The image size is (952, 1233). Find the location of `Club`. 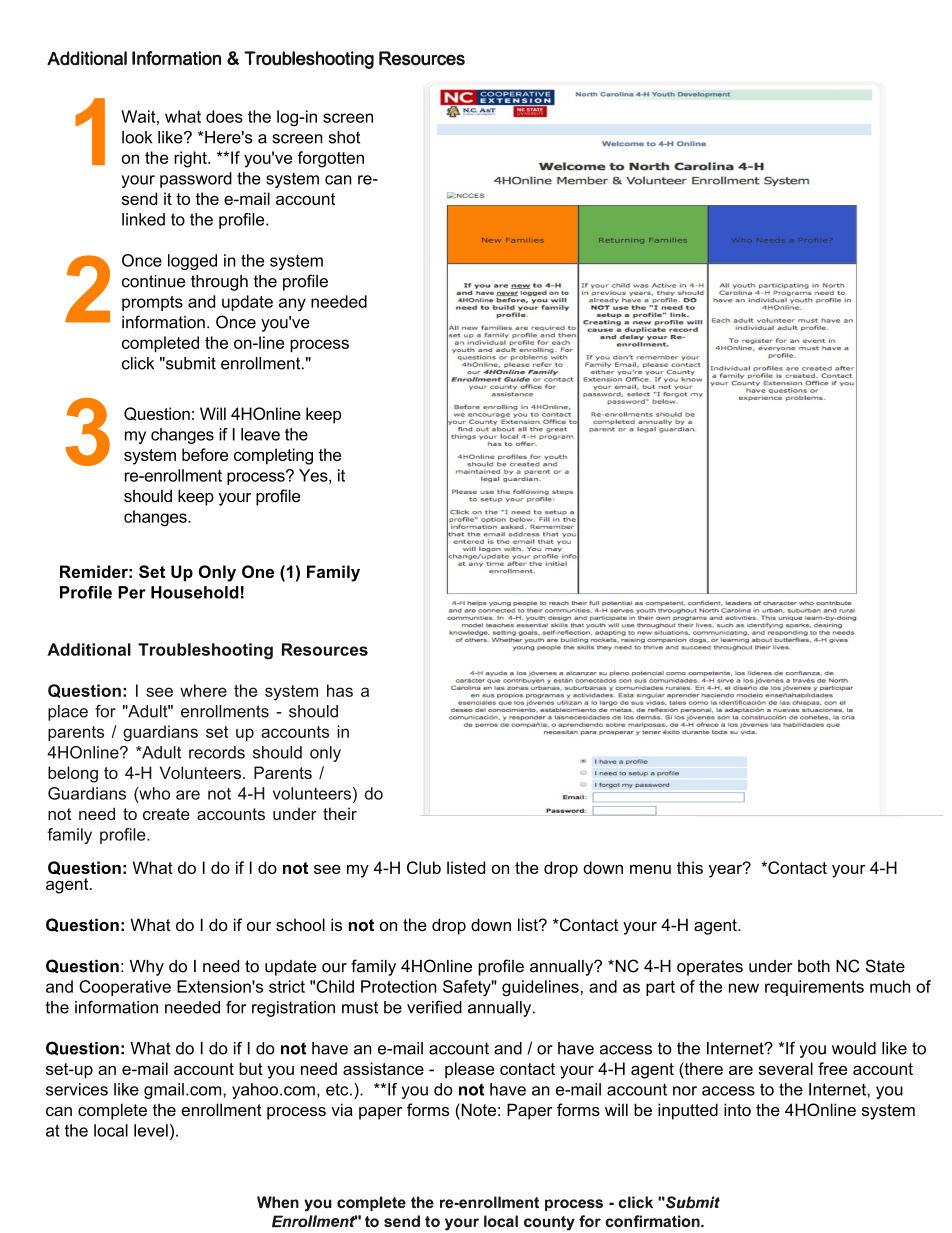

Club is located at coordinates (424, 867).
